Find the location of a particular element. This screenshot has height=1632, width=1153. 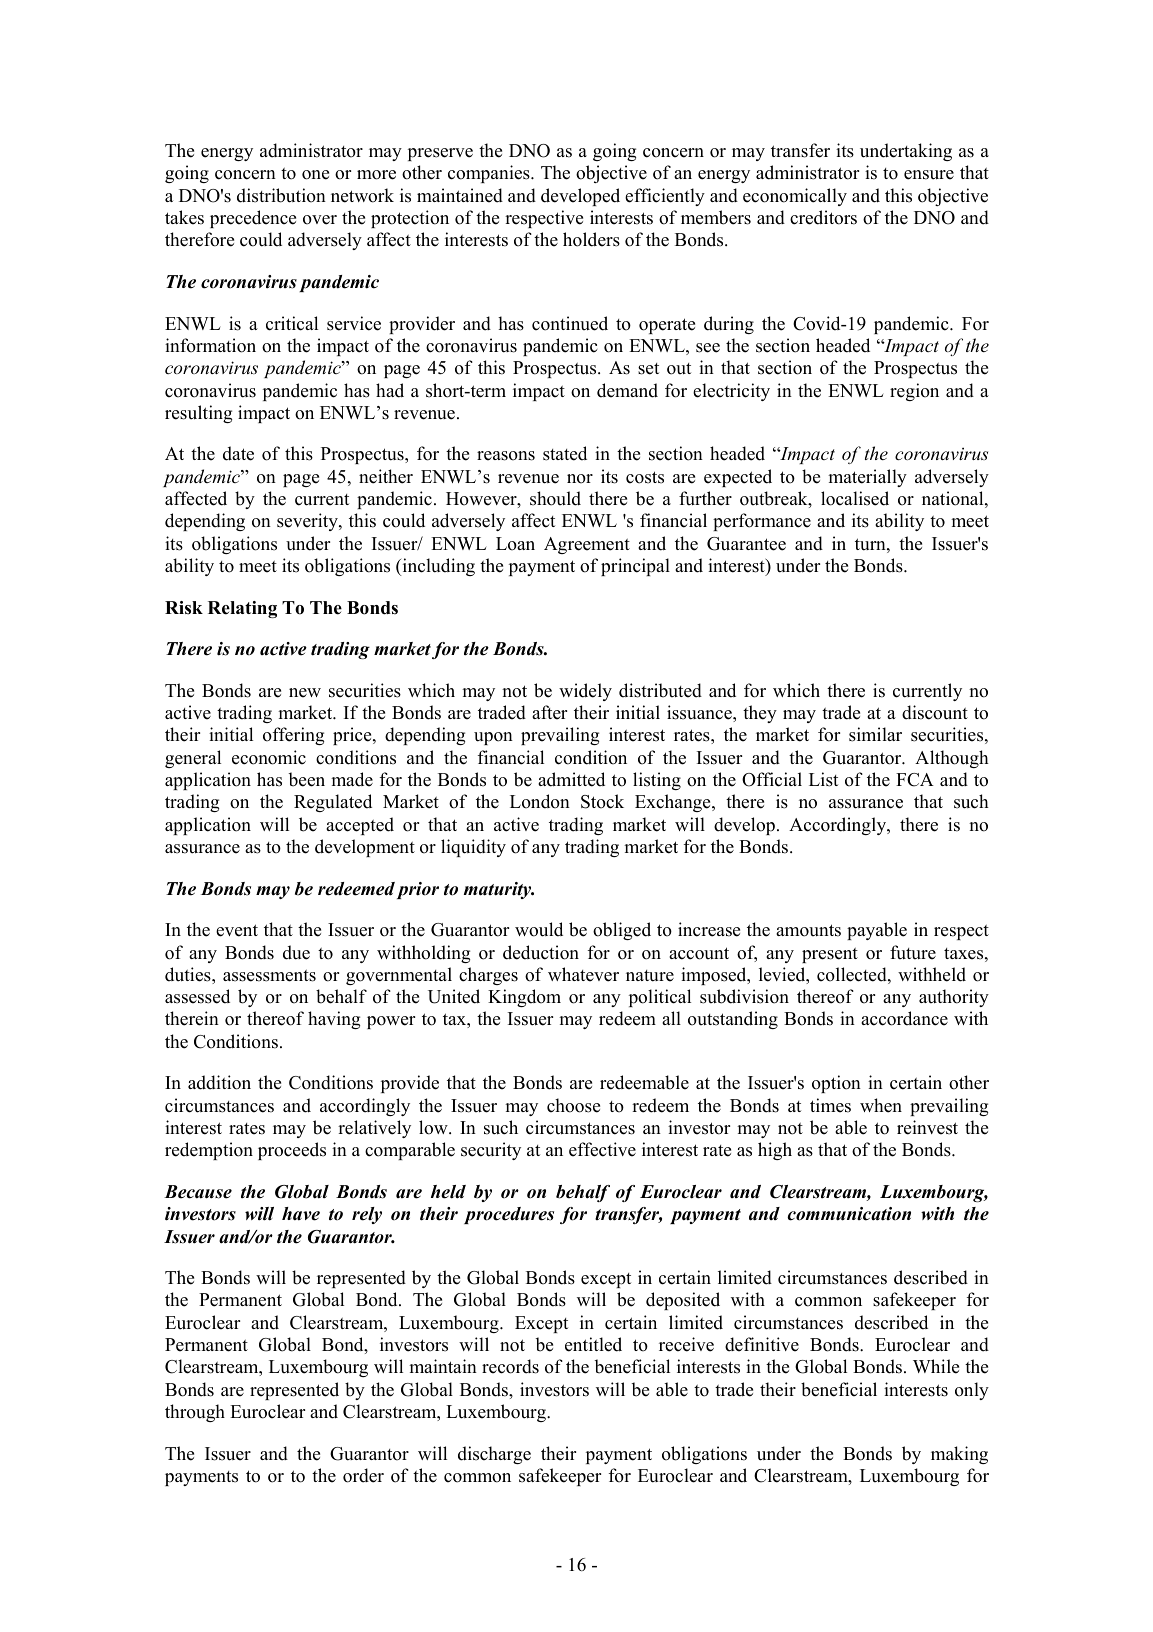

proceeds is located at coordinates (292, 1151).
